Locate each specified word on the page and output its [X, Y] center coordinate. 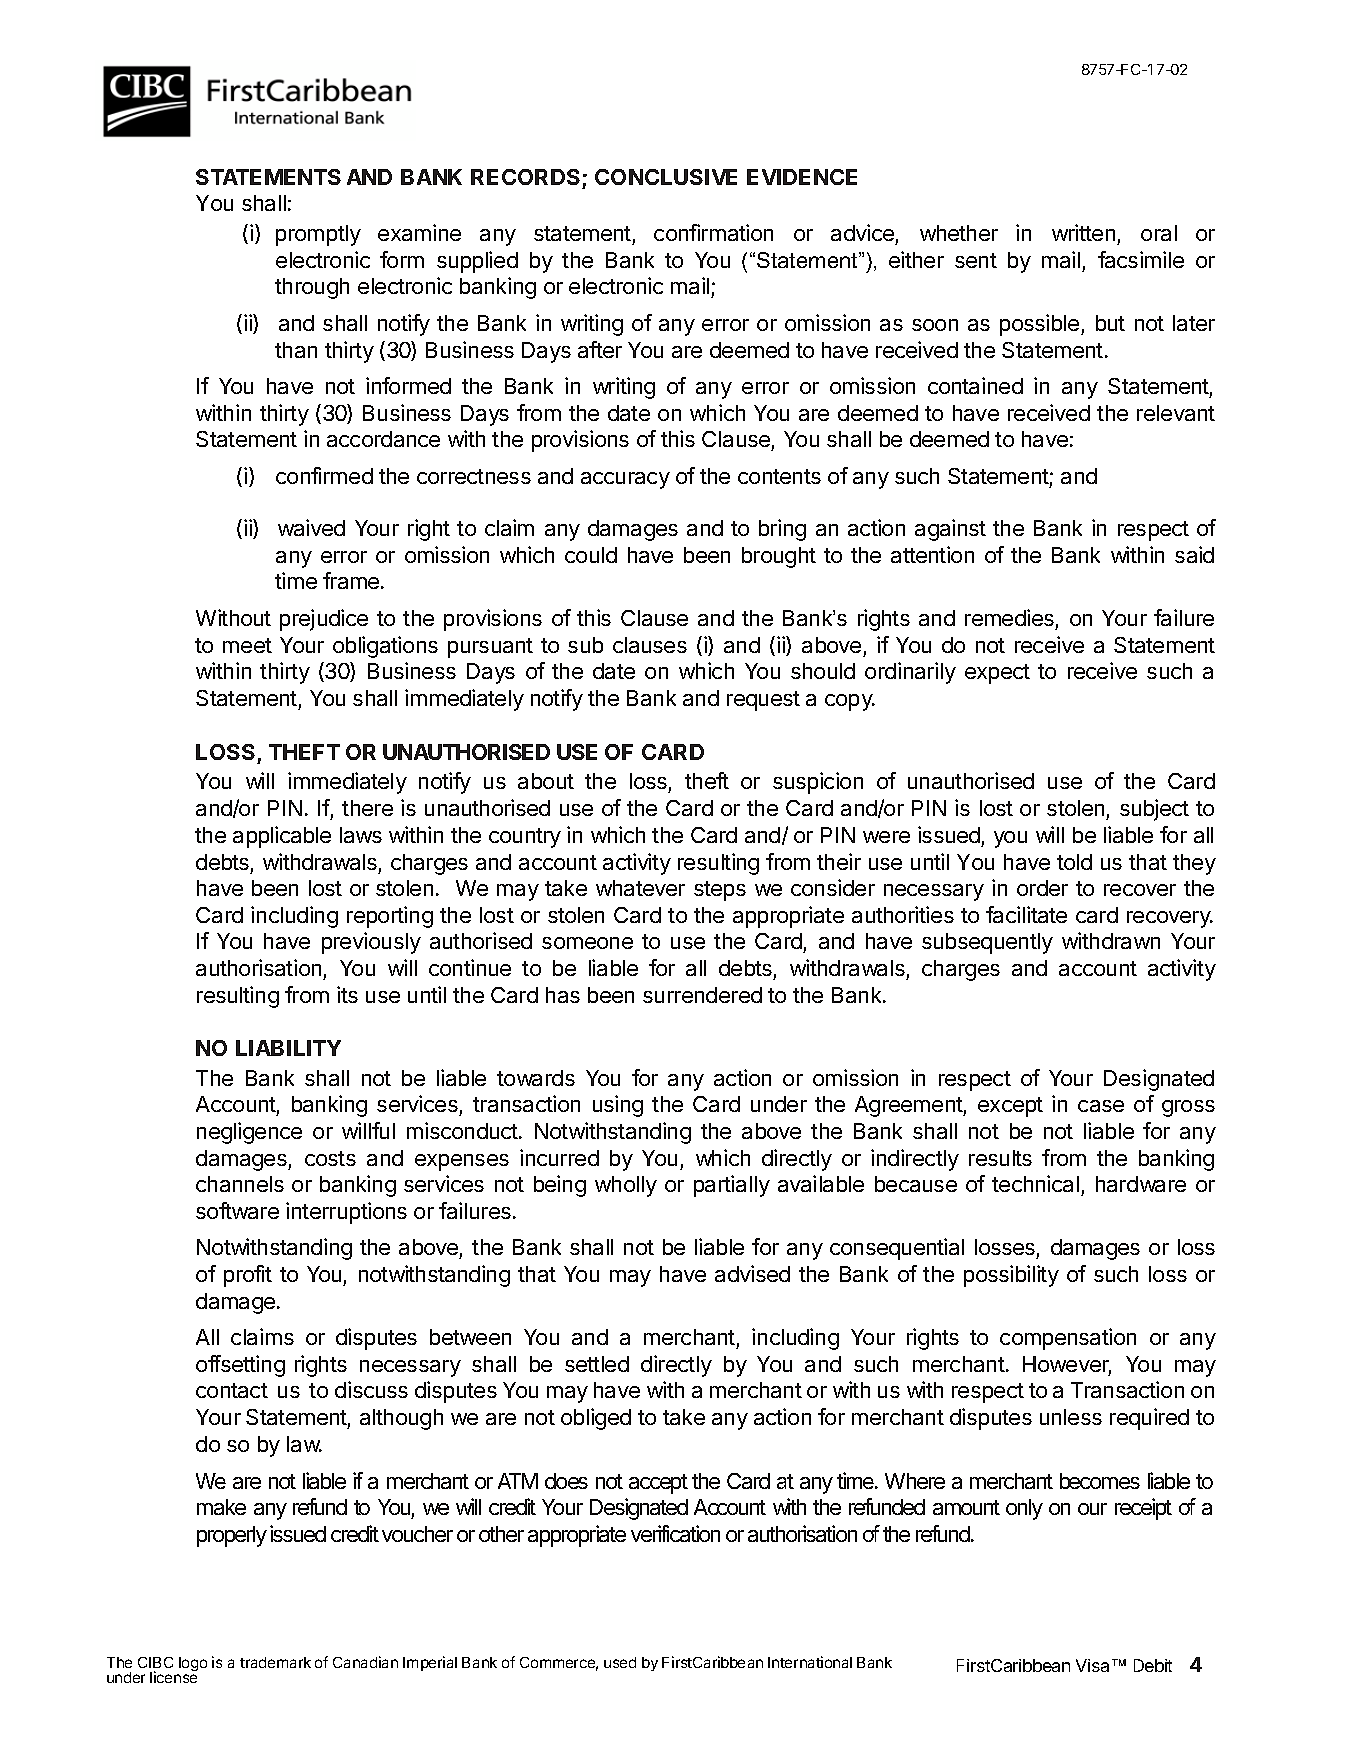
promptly [318, 235]
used [620, 1662]
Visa [1092, 1665]
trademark [275, 1662]
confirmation [713, 232]
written [1083, 232]
